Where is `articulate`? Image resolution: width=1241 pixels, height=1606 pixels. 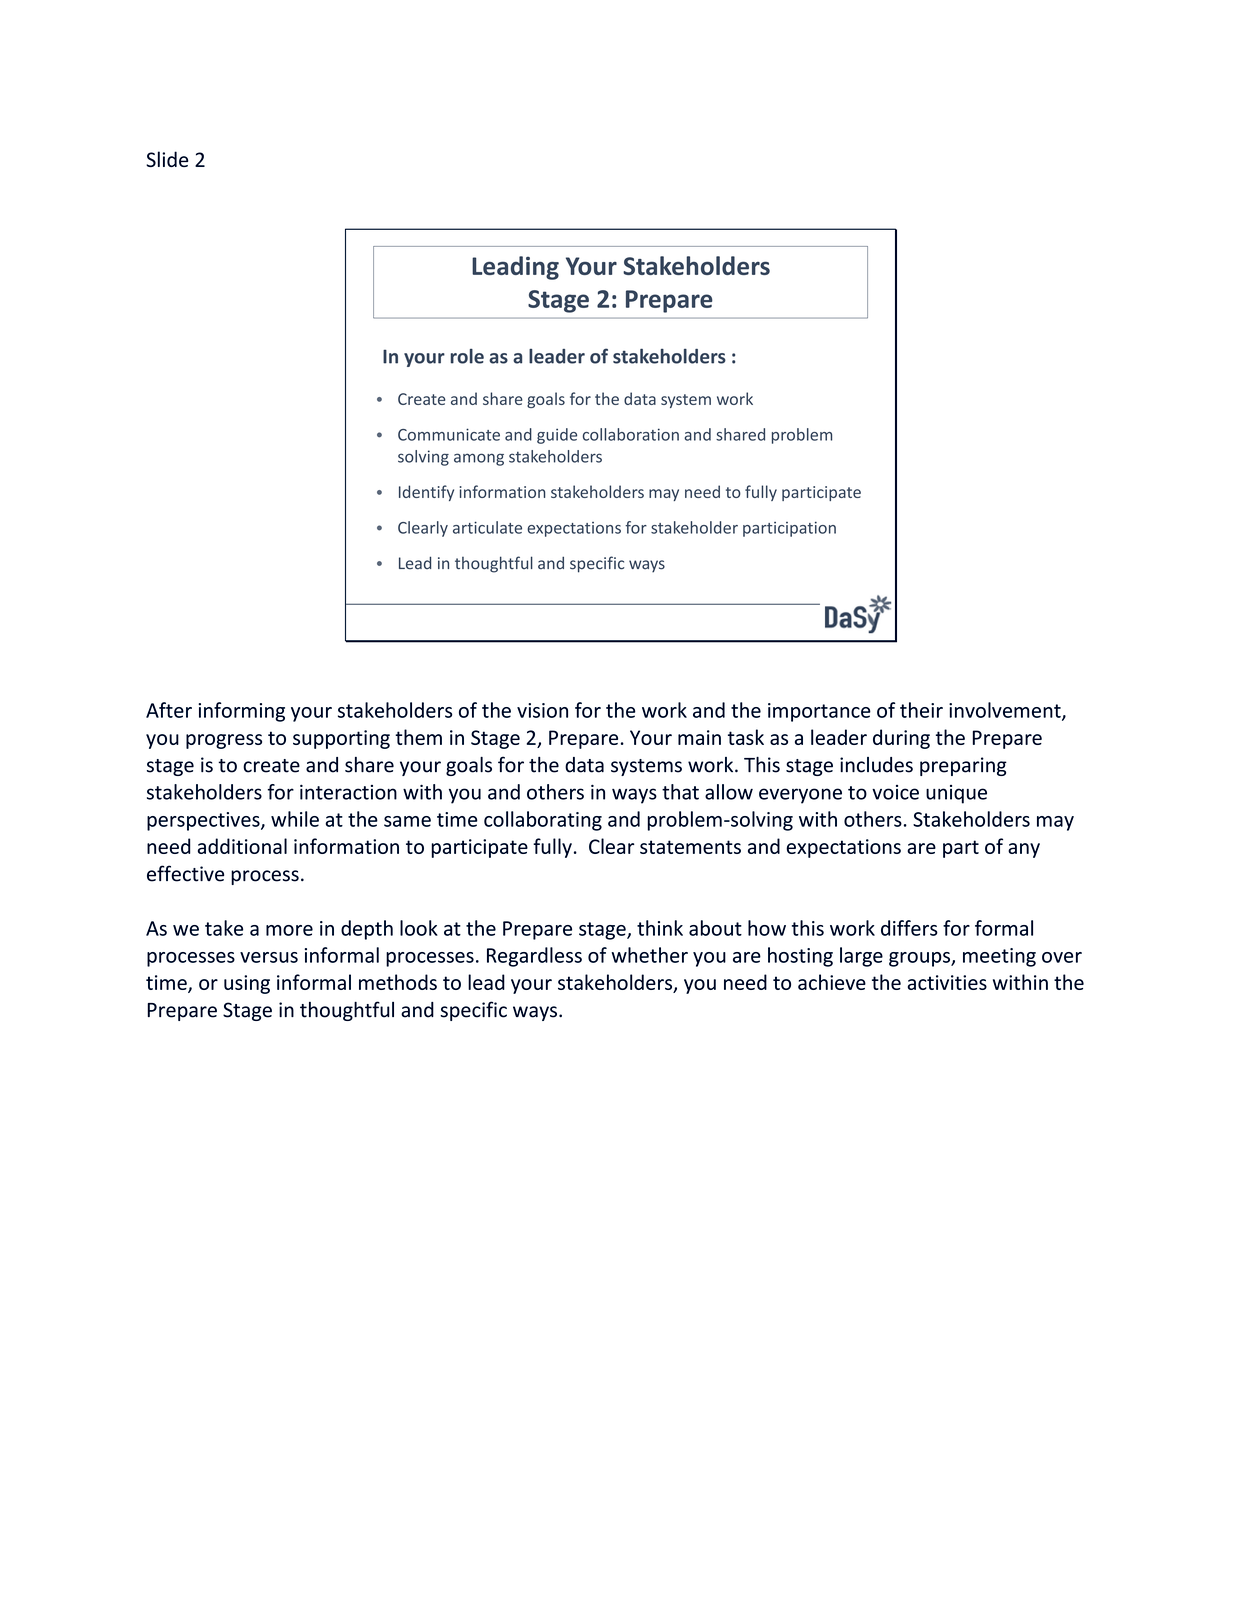 articulate is located at coordinates (487, 527).
